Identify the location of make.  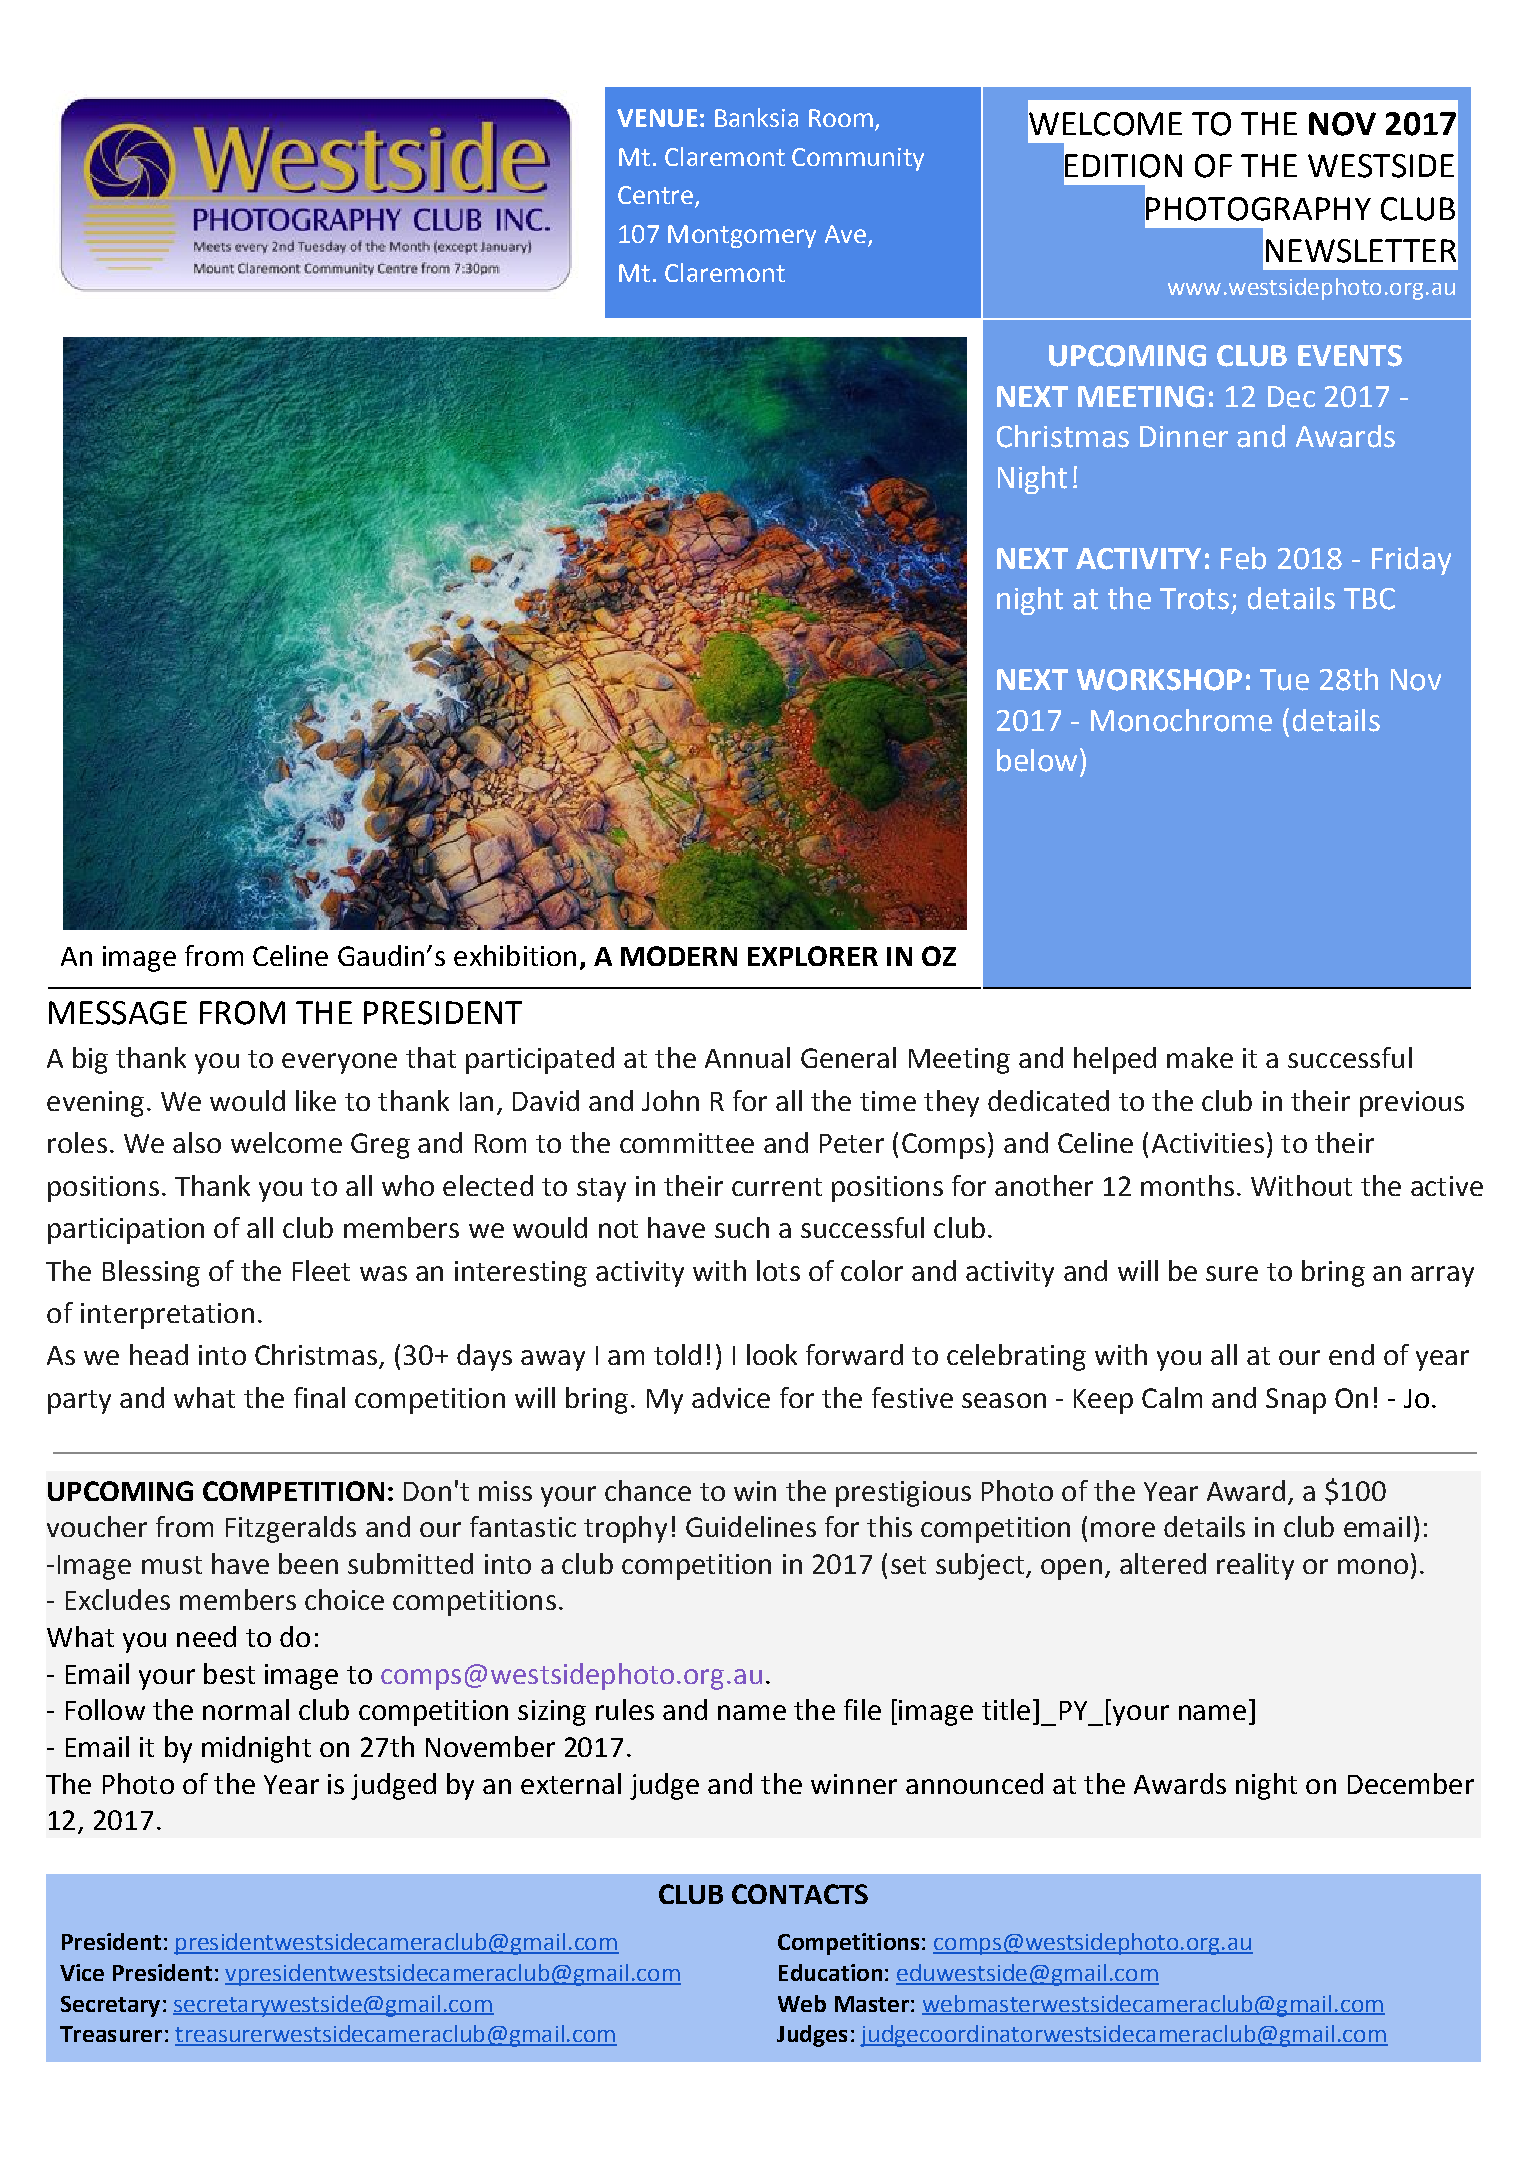
(1200, 1057).
